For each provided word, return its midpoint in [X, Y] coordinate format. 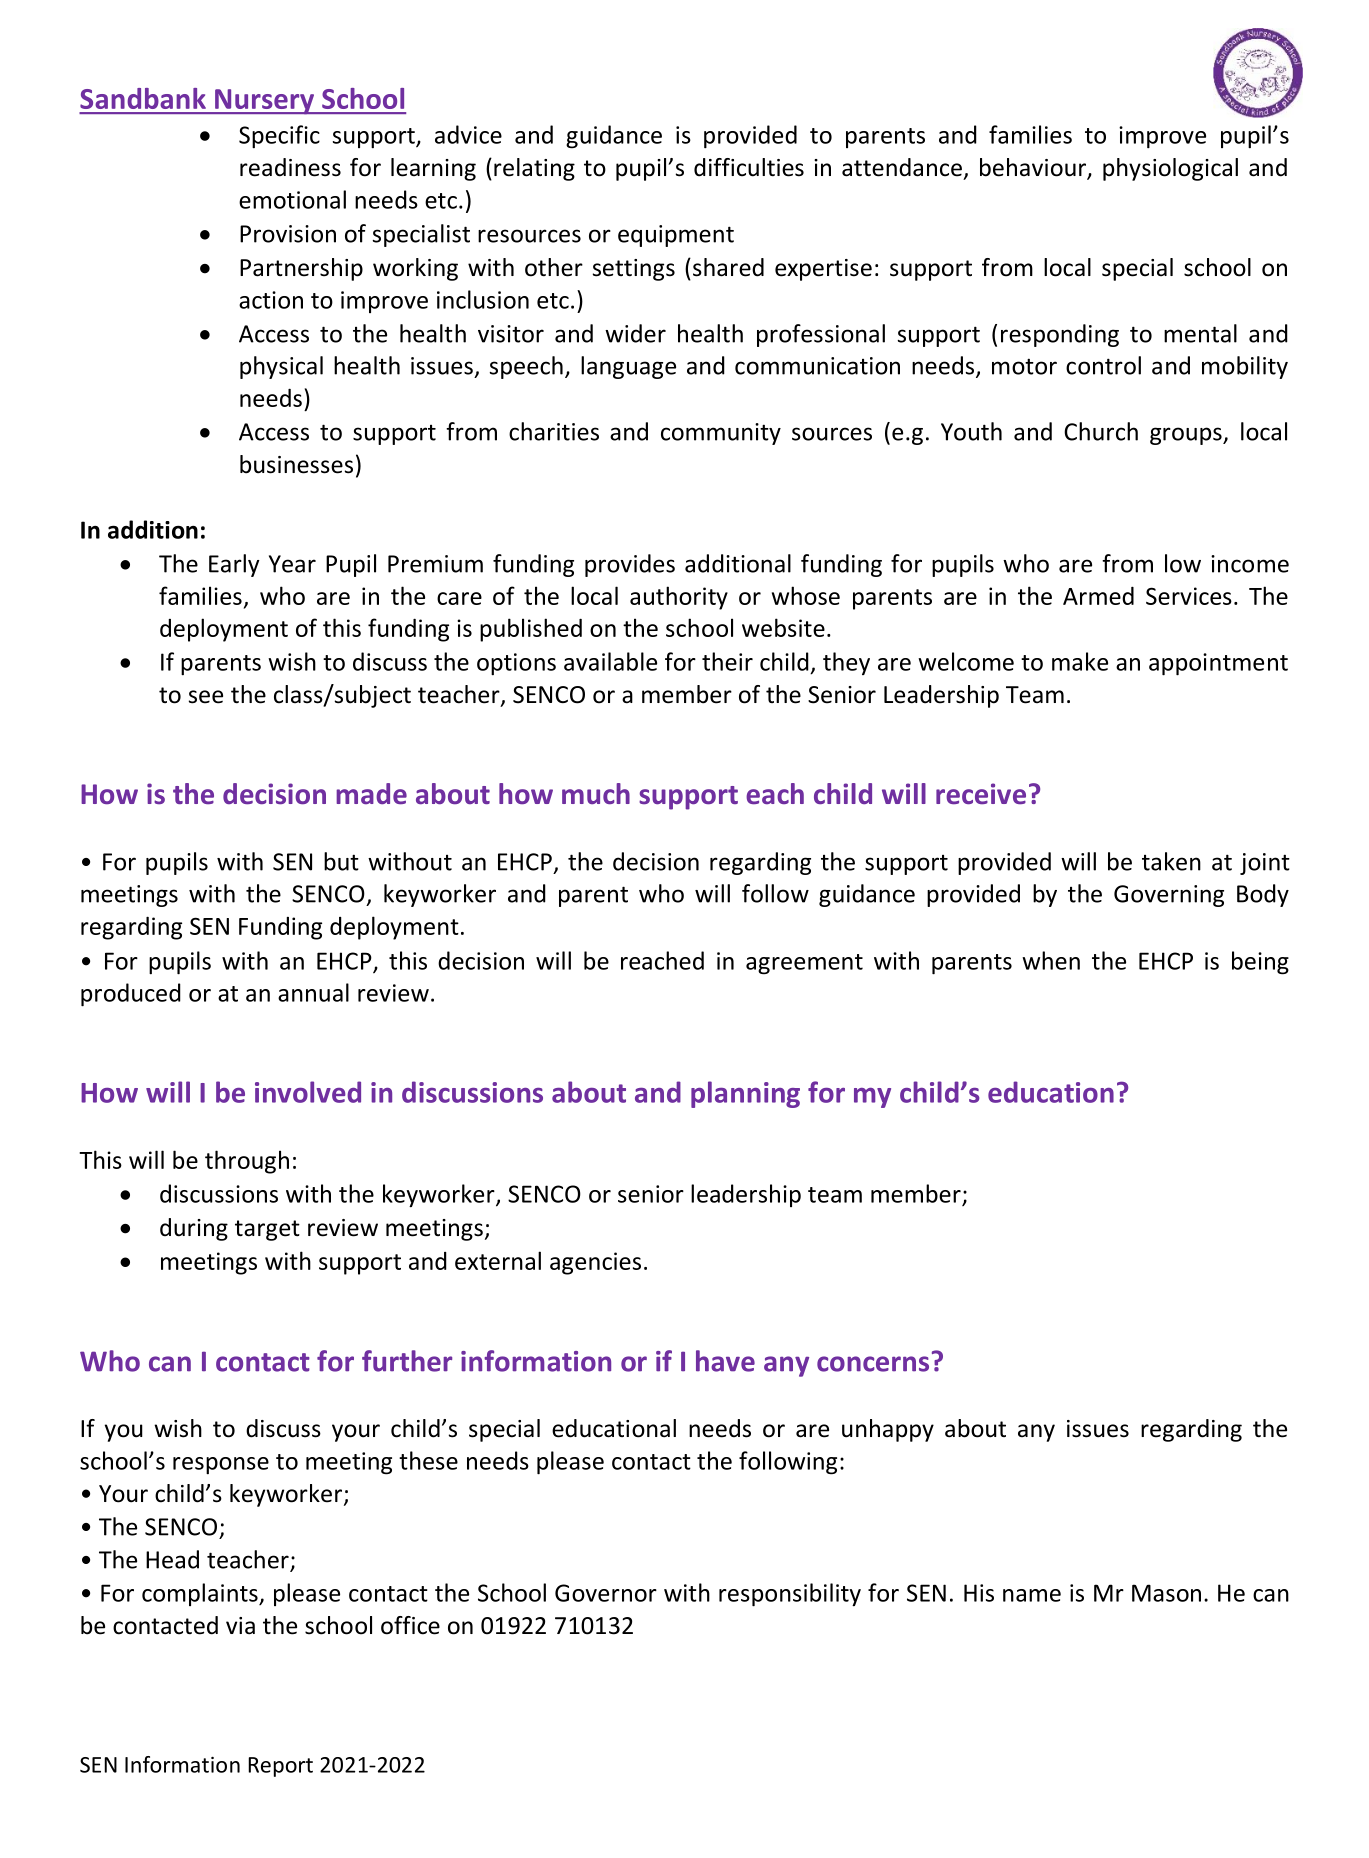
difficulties [749, 167]
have [725, 1361]
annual [313, 992]
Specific [279, 136]
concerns [873, 1364]
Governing [1169, 896]
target [267, 1230]
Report [280, 1767]
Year [292, 564]
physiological [1170, 169]
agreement [804, 964]
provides [630, 565]
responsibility [790, 1595]
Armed [1098, 595]
